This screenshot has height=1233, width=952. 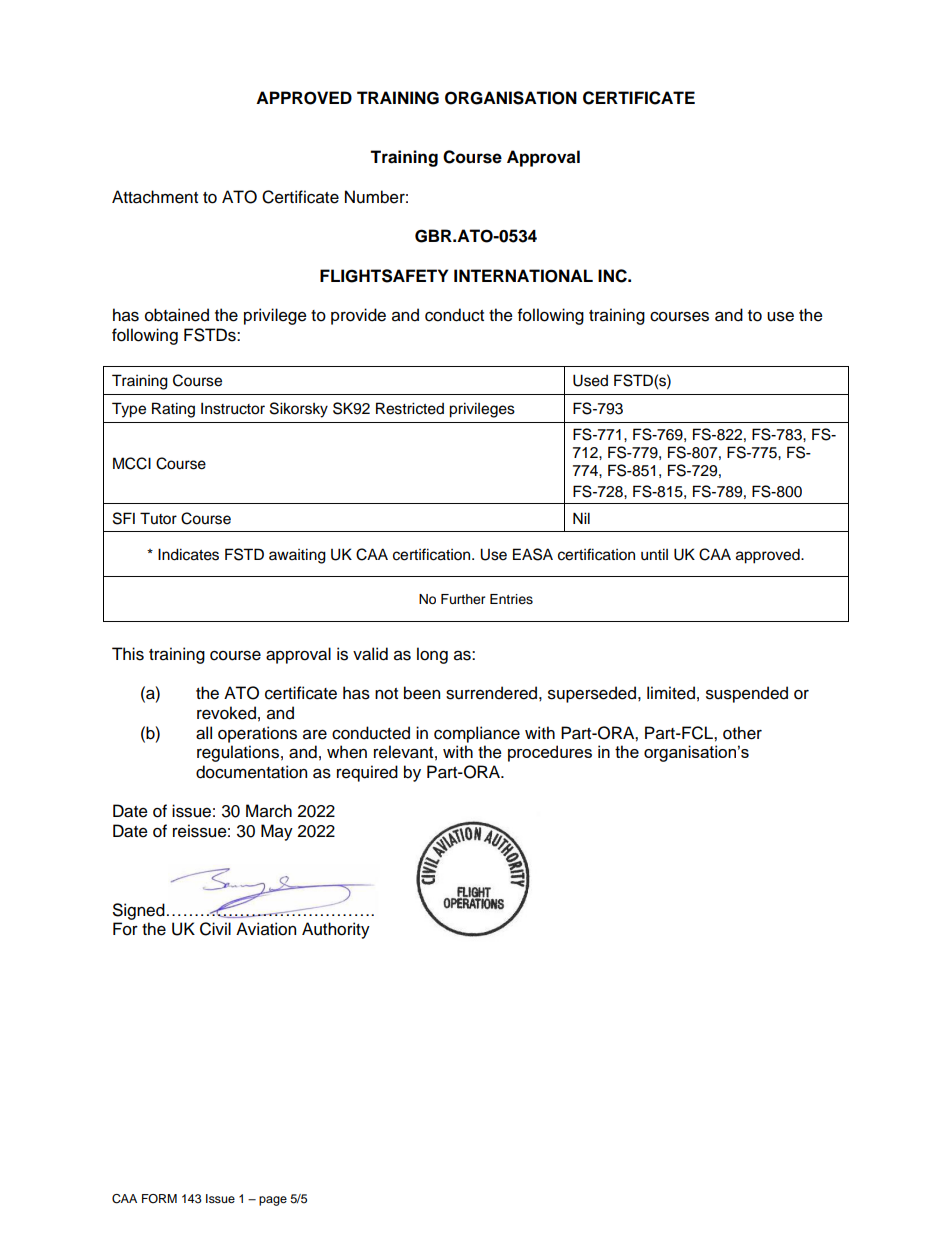 What do you see at coordinates (671, 693) in the screenshot?
I see `limited` at bounding box center [671, 693].
